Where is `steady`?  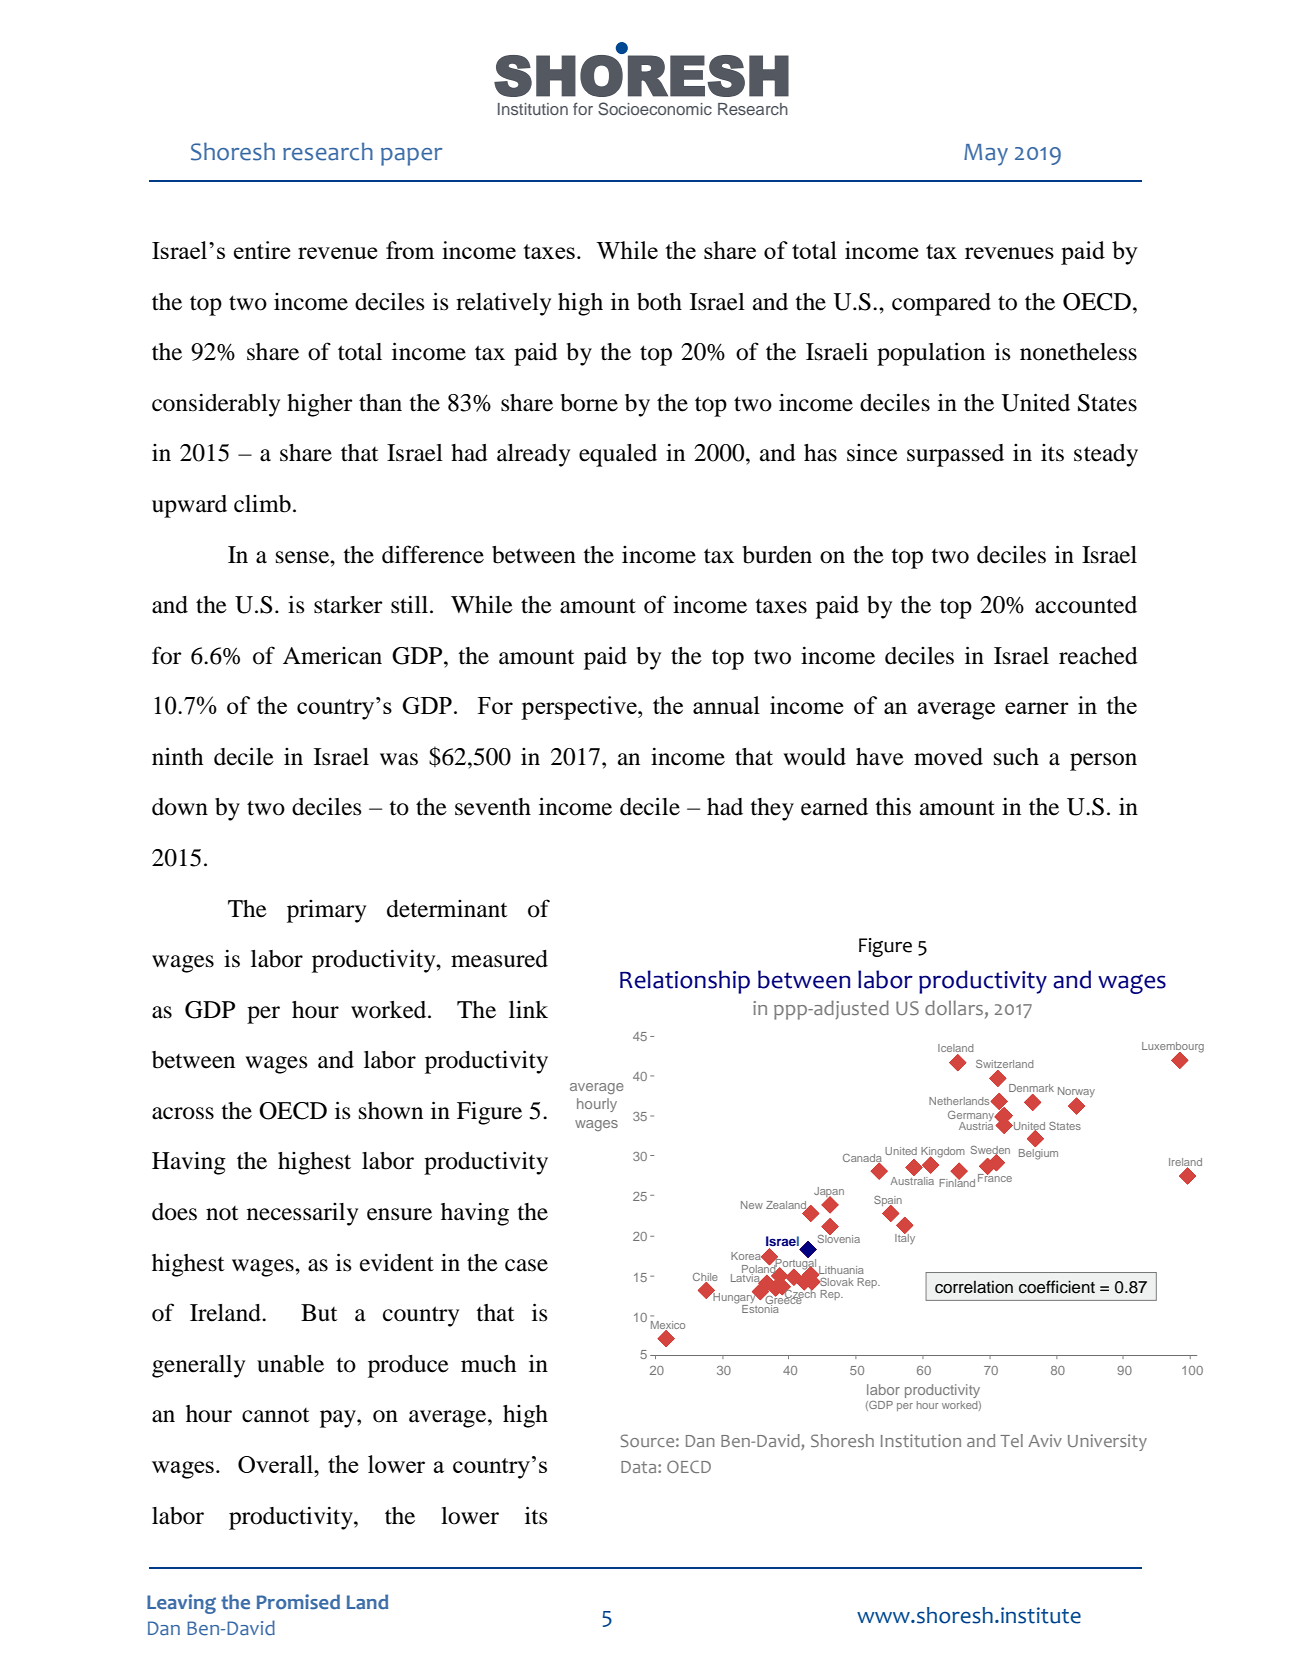 steady is located at coordinates (1106, 455).
